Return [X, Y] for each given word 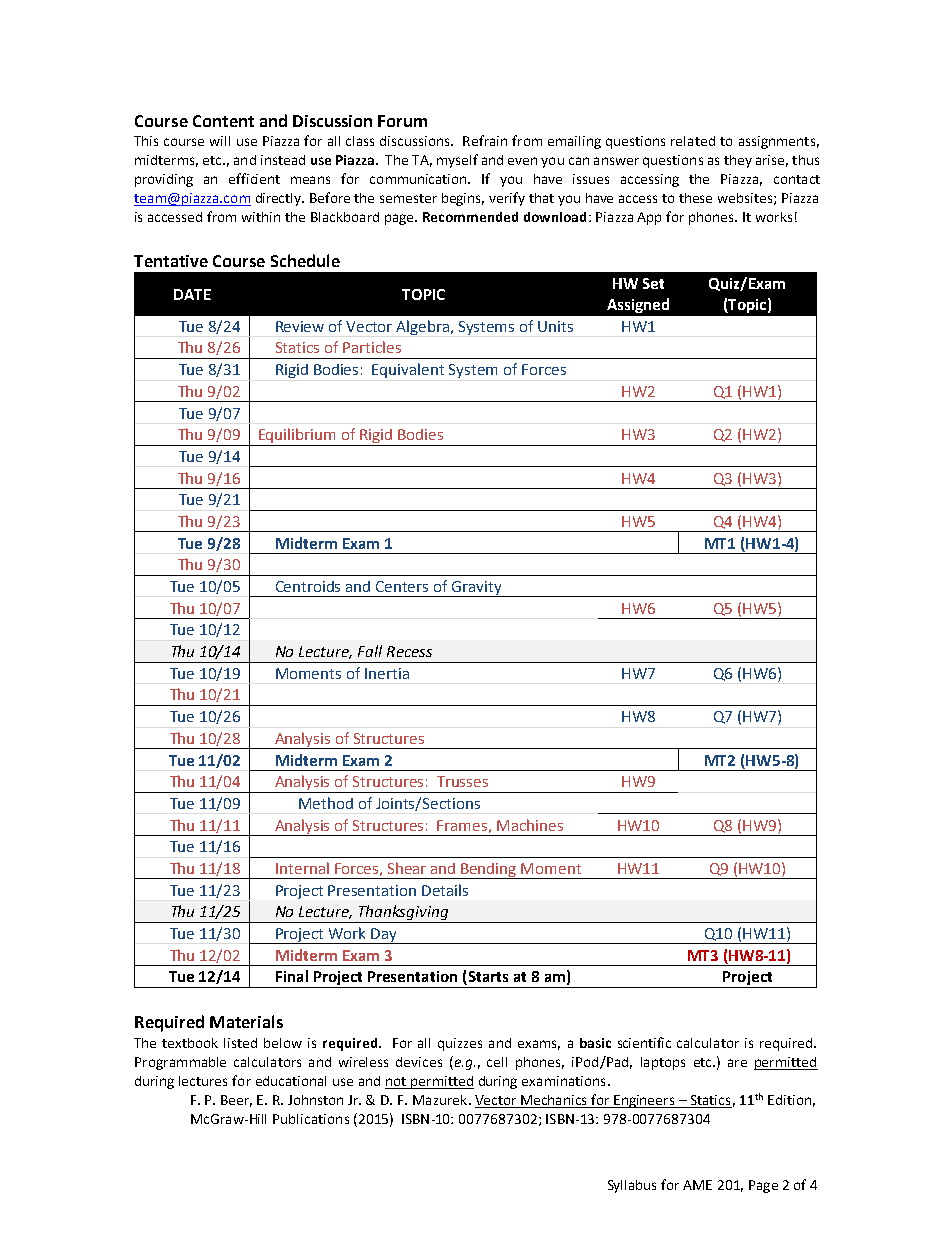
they [738, 161]
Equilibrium [298, 437]
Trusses [462, 781]
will [220, 141]
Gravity [477, 589]
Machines [530, 825]
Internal [302, 868]
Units [555, 326]
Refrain [485, 140]
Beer [236, 1101]
